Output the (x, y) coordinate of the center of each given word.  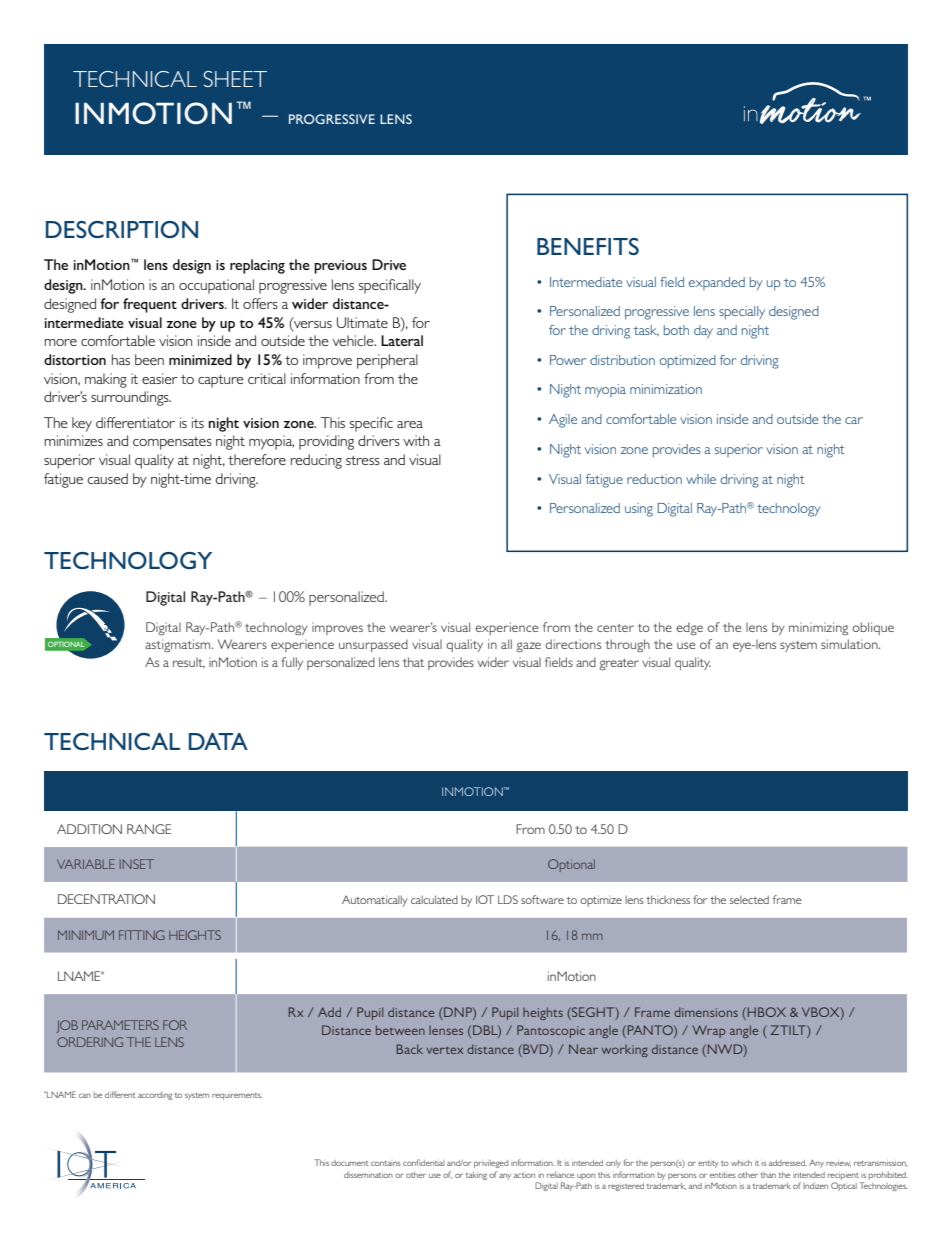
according (155, 1096)
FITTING (142, 935)
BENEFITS (588, 246)
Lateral (402, 340)
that (413, 662)
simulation (850, 644)
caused (108, 478)
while (701, 479)
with (416, 440)
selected (749, 899)
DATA (218, 741)
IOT (485, 899)
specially (742, 312)
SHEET (235, 79)
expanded (717, 283)
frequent (150, 305)
